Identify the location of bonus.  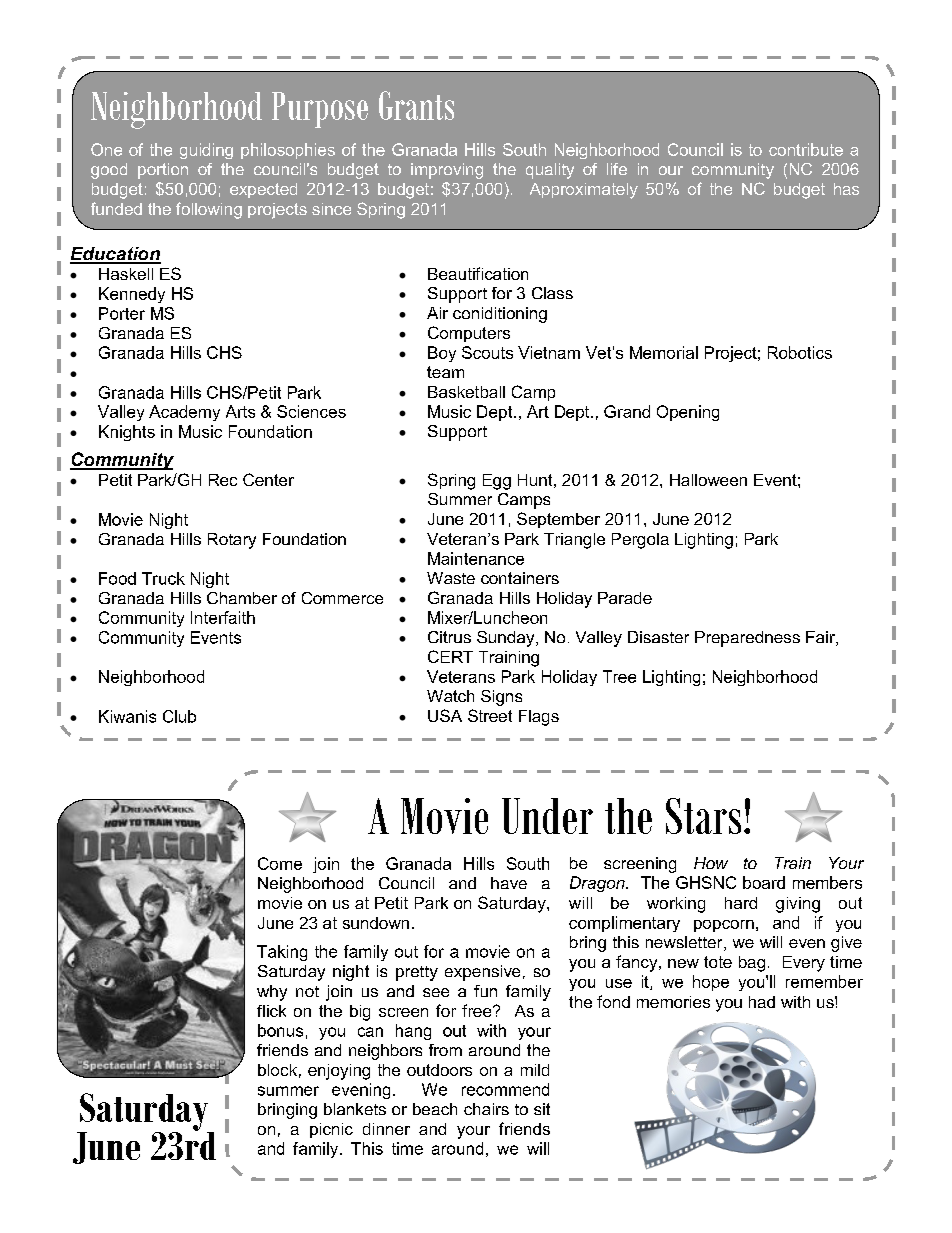
(280, 1030).
